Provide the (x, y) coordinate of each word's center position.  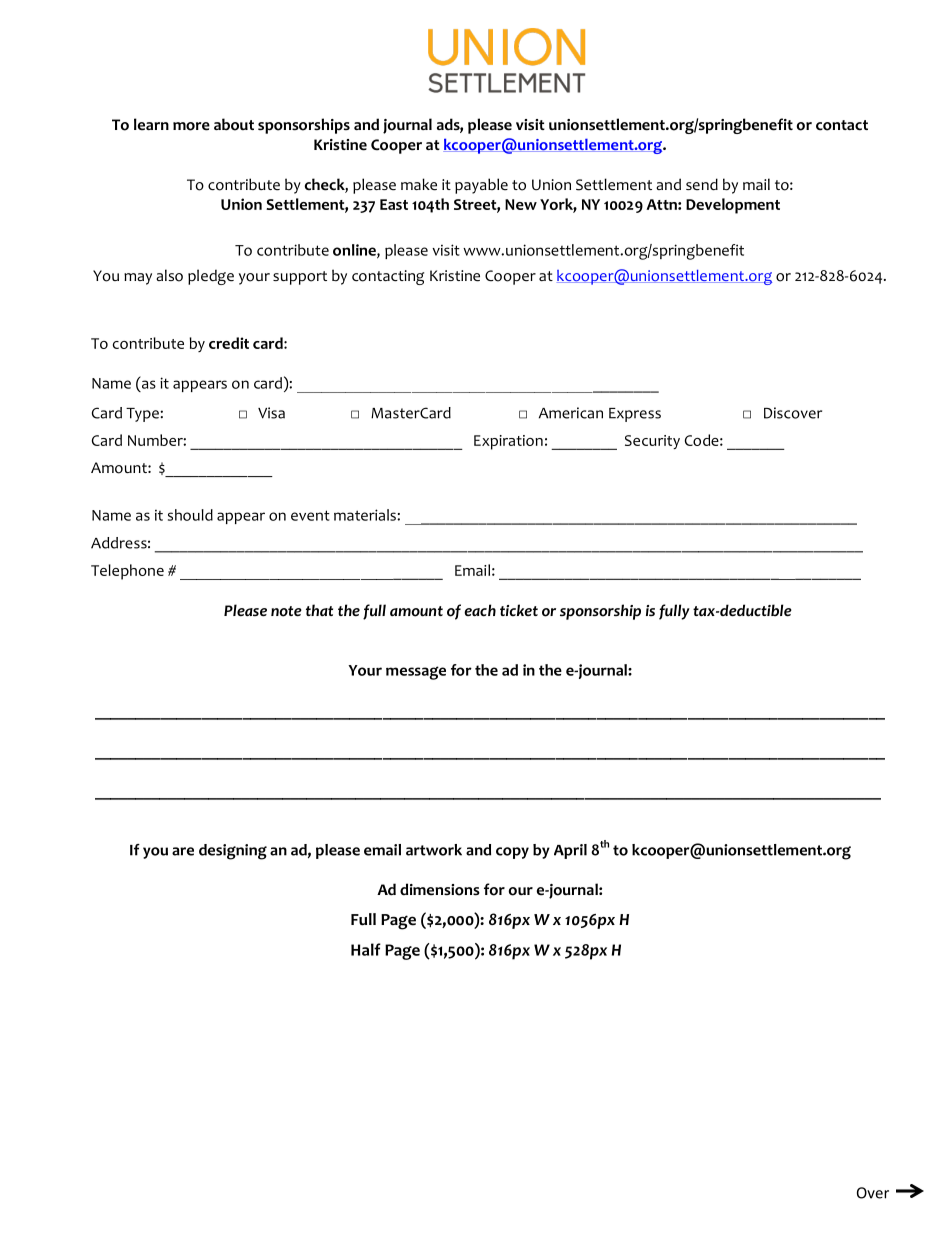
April (570, 851)
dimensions (440, 889)
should (190, 515)
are (183, 851)
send (702, 184)
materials (366, 515)
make (419, 184)
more (191, 126)
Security (652, 442)
